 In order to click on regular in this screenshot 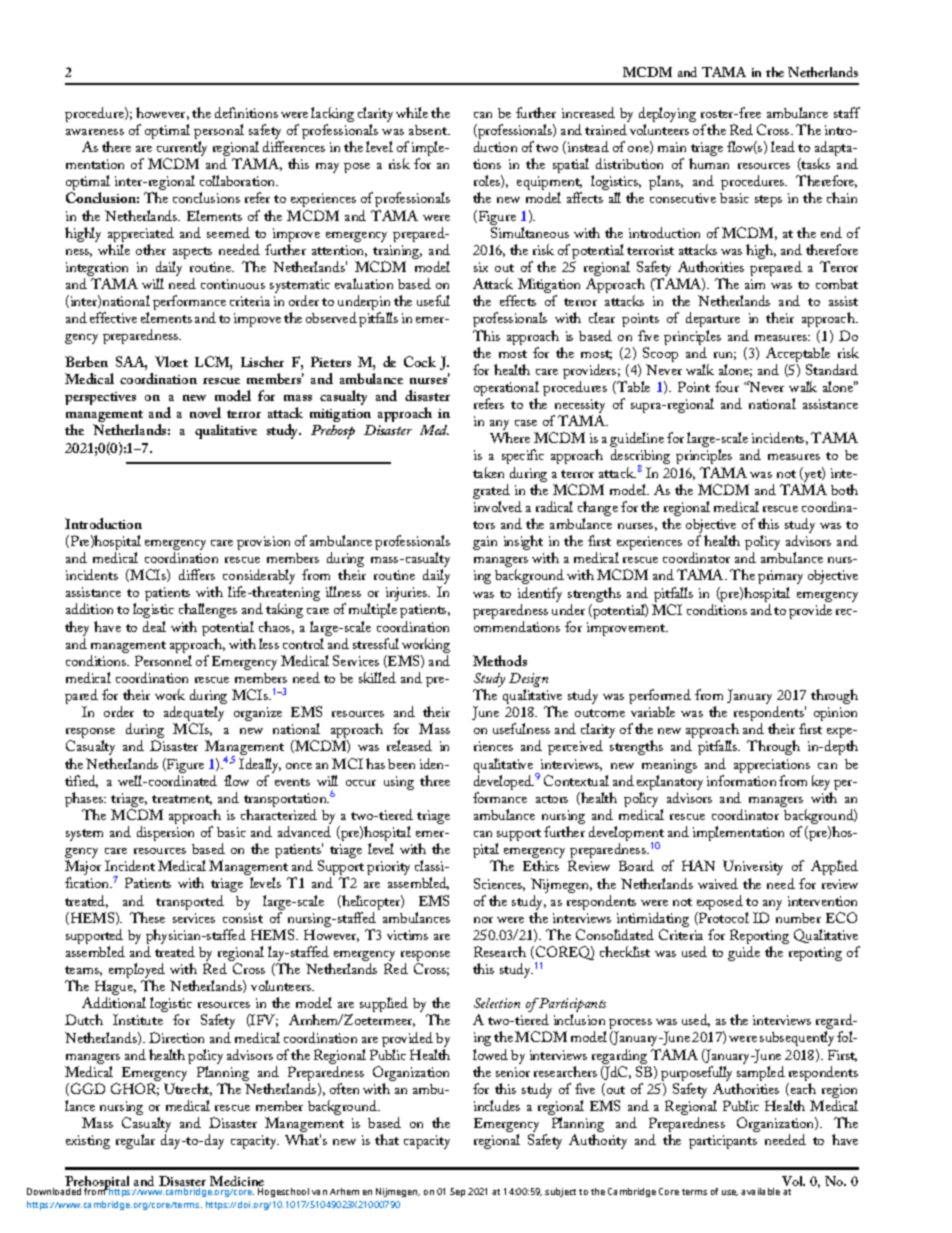, I will do `click(135, 1141)`.
